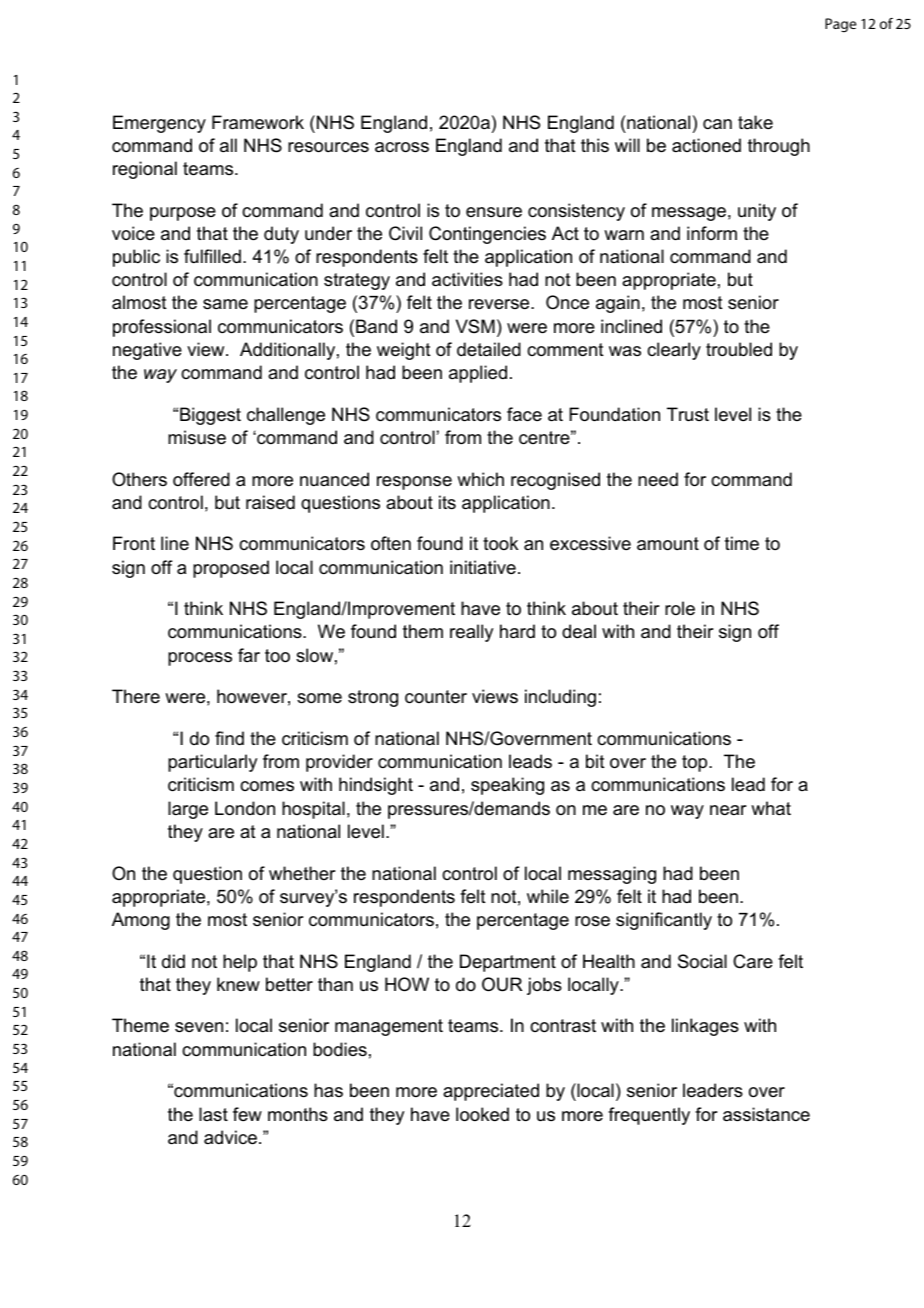 The width and height of the image is (924, 1308). I want to click on across, so click(402, 147).
